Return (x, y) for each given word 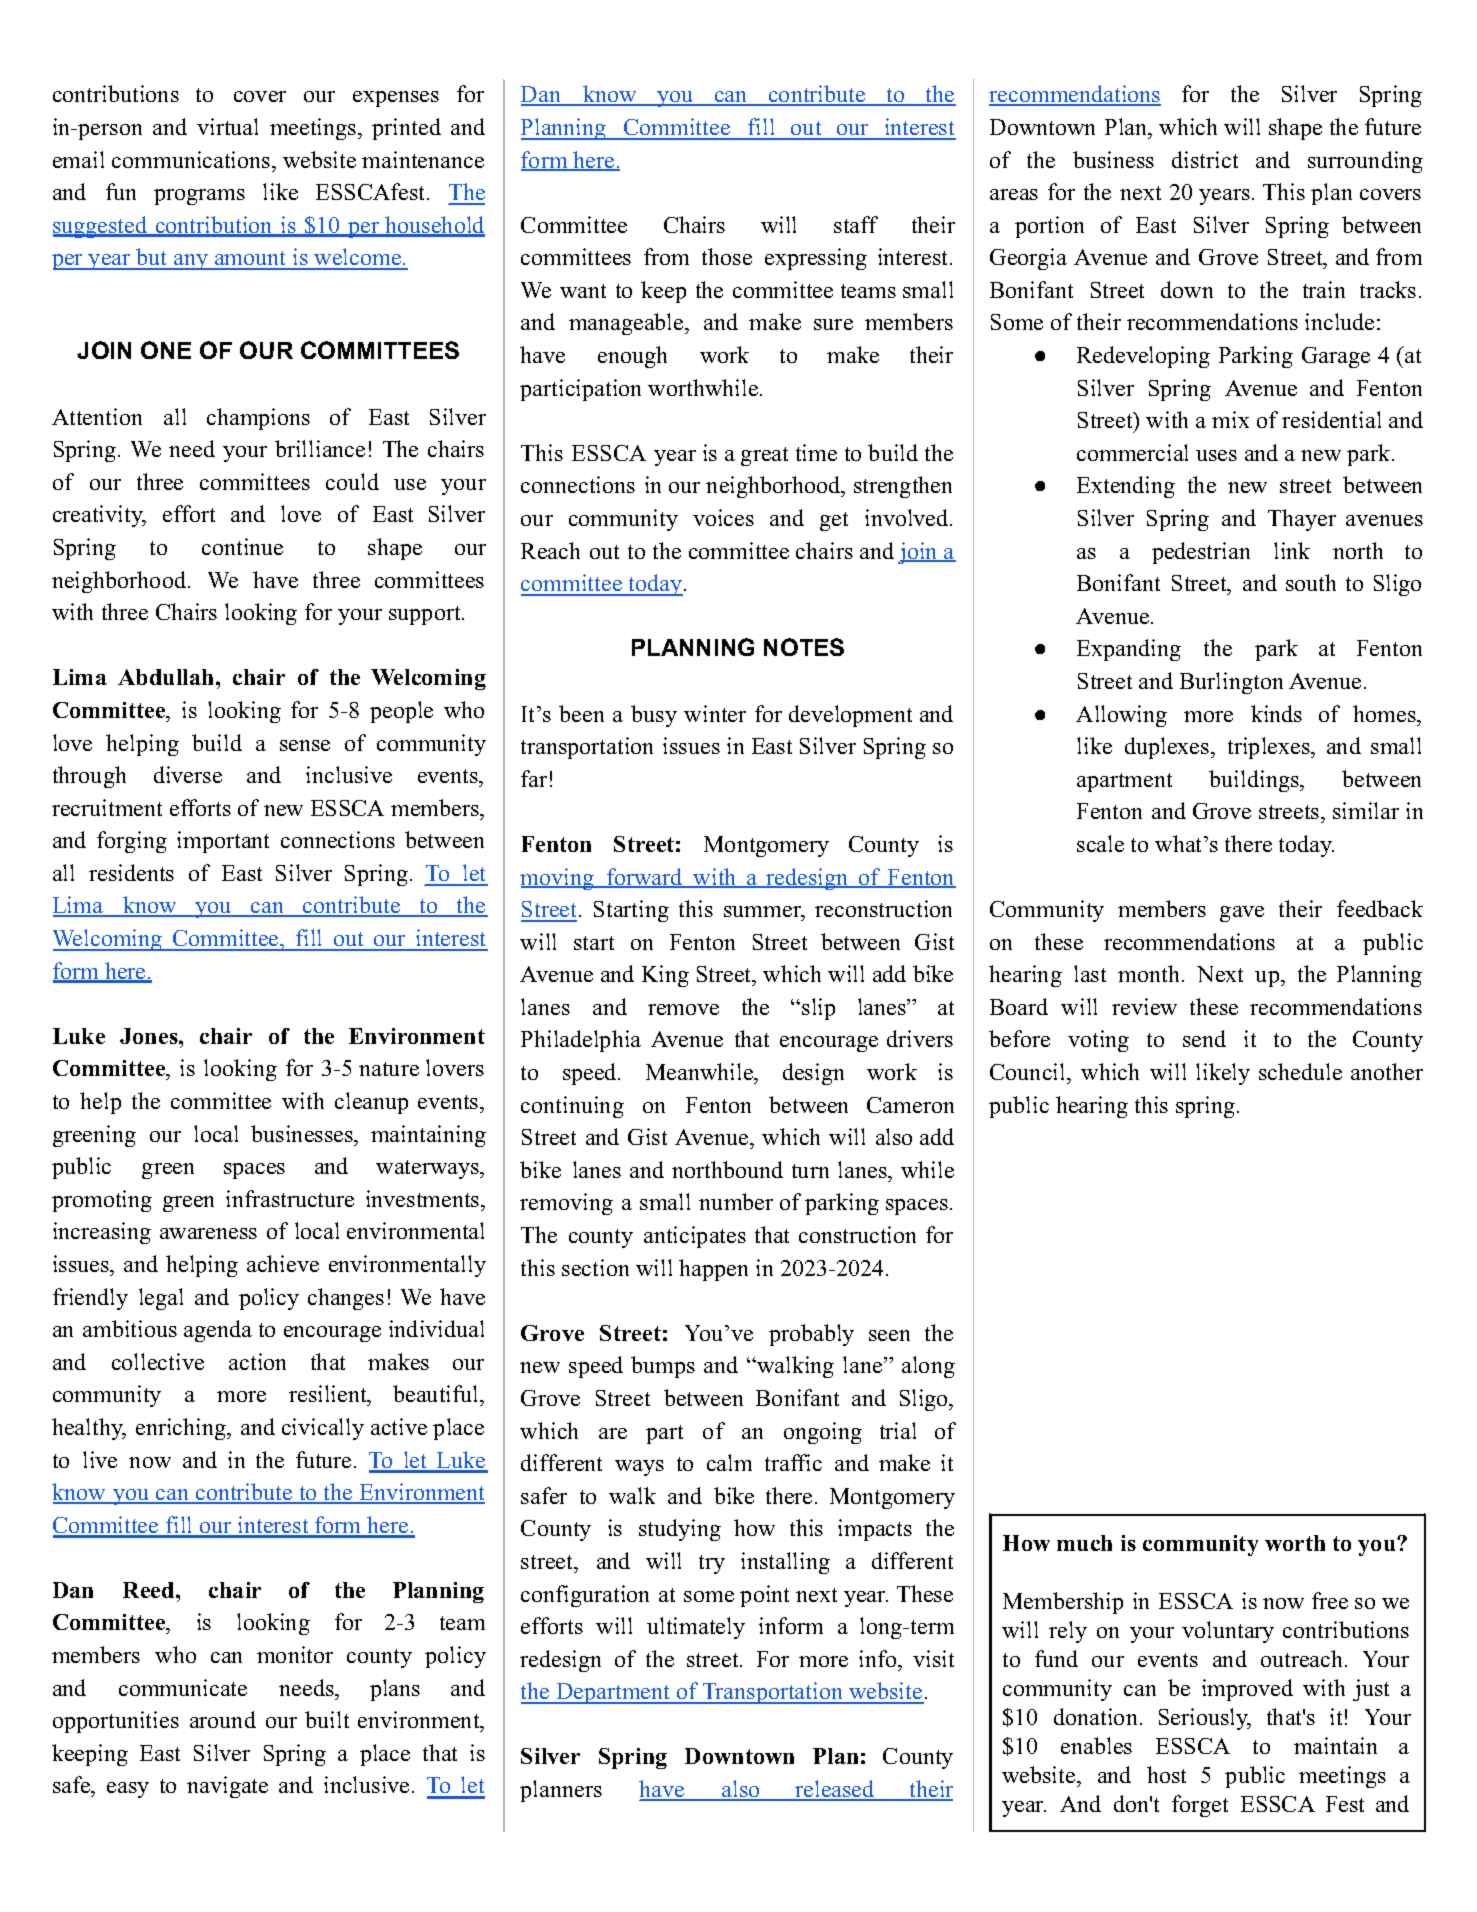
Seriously (1205, 1719)
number (736, 1201)
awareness (208, 1233)
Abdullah (167, 677)
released (835, 1790)
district (1205, 159)
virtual (227, 126)
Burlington (1231, 683)
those (727, 256)
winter (715, 713)
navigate (227, 1787)
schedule (1300, 1071)
